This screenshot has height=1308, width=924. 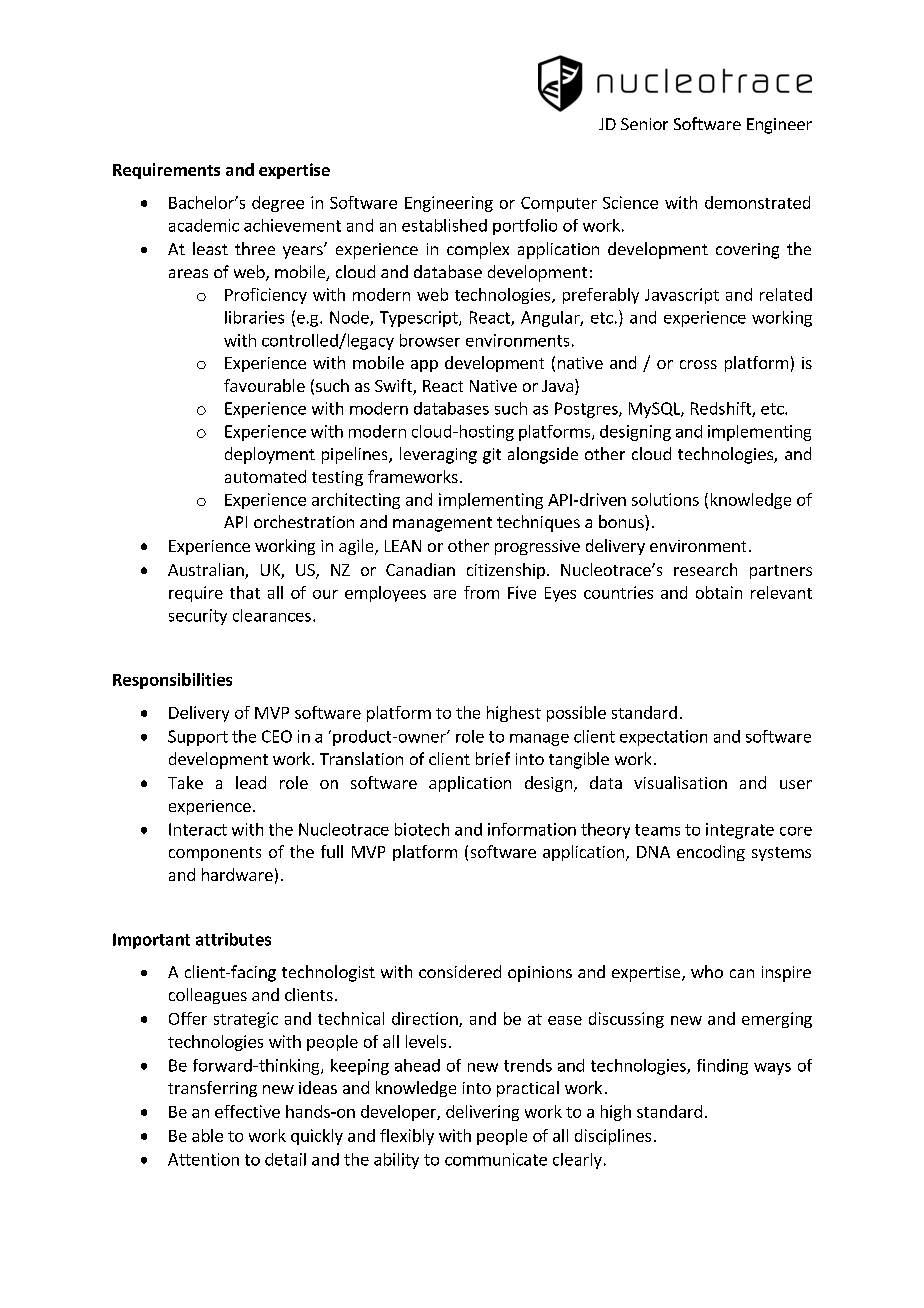 What do you see at coordinates (247, 1111) in the screenshot?
I see `effective` at bounding box center [247, 1111].
